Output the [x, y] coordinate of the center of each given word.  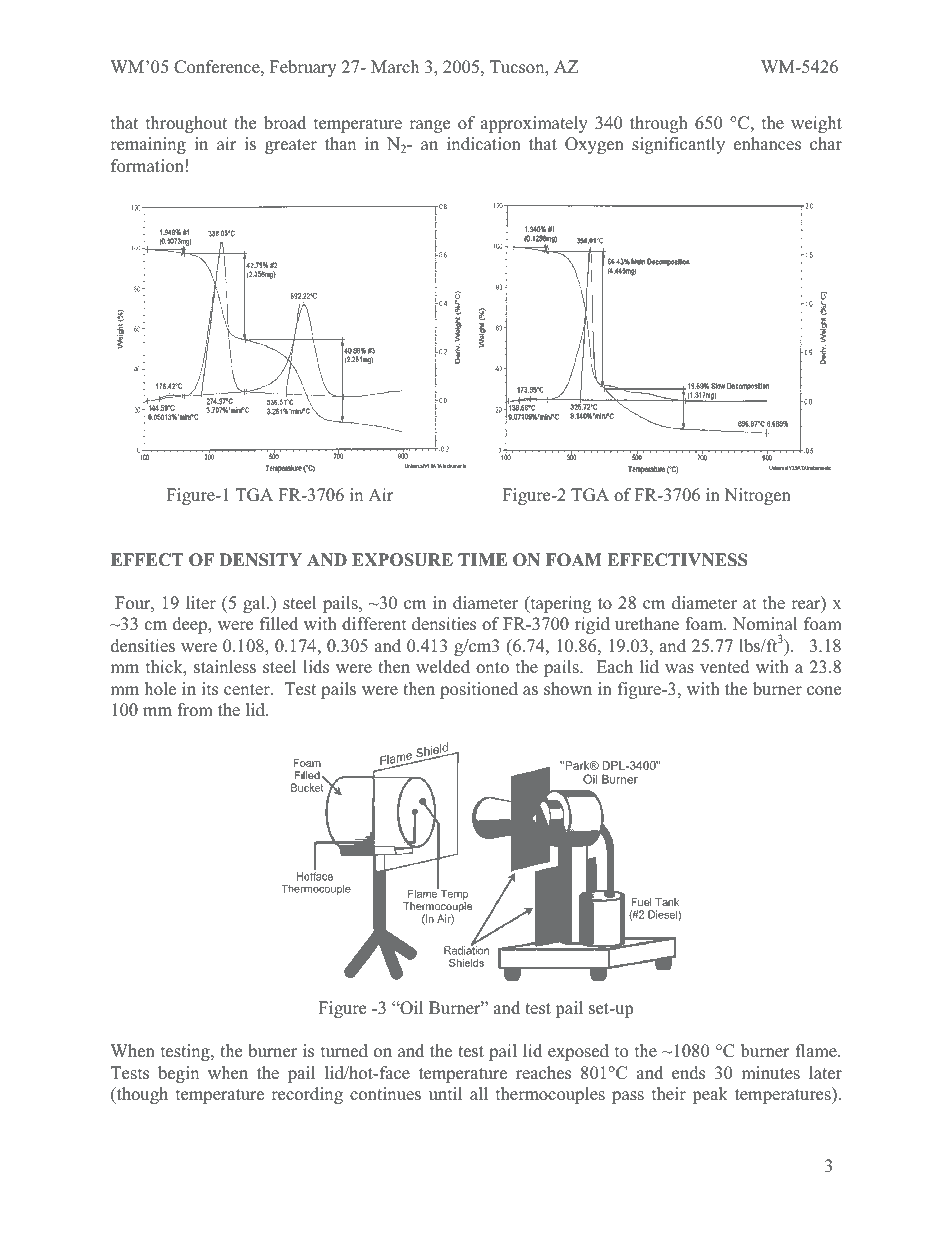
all [479, 1093]
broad [285, 123]
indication [484, 144]
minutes [770, 1073]
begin [178, 1074]
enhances [767, 144]
